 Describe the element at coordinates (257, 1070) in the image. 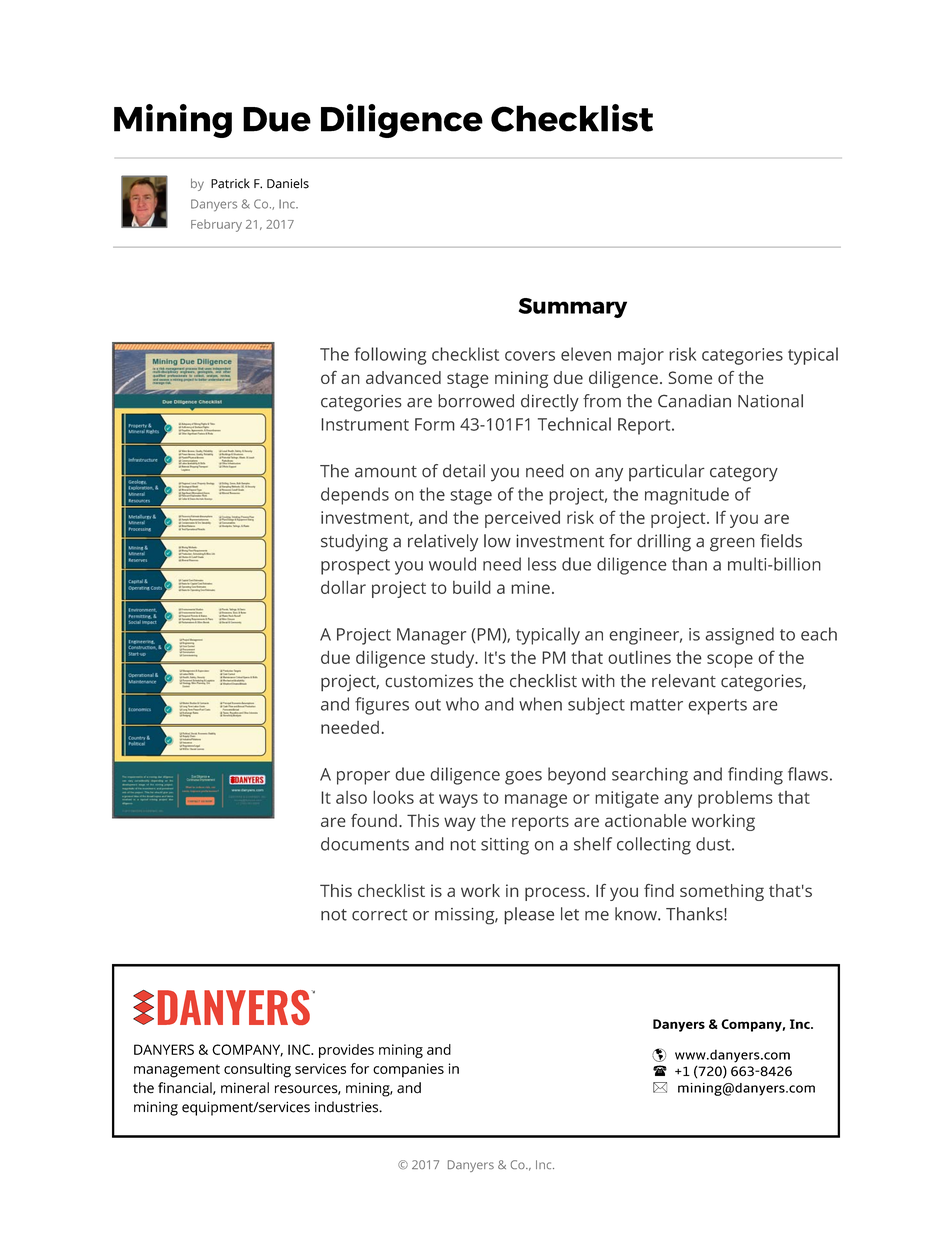

I see `consulting` at that location.
